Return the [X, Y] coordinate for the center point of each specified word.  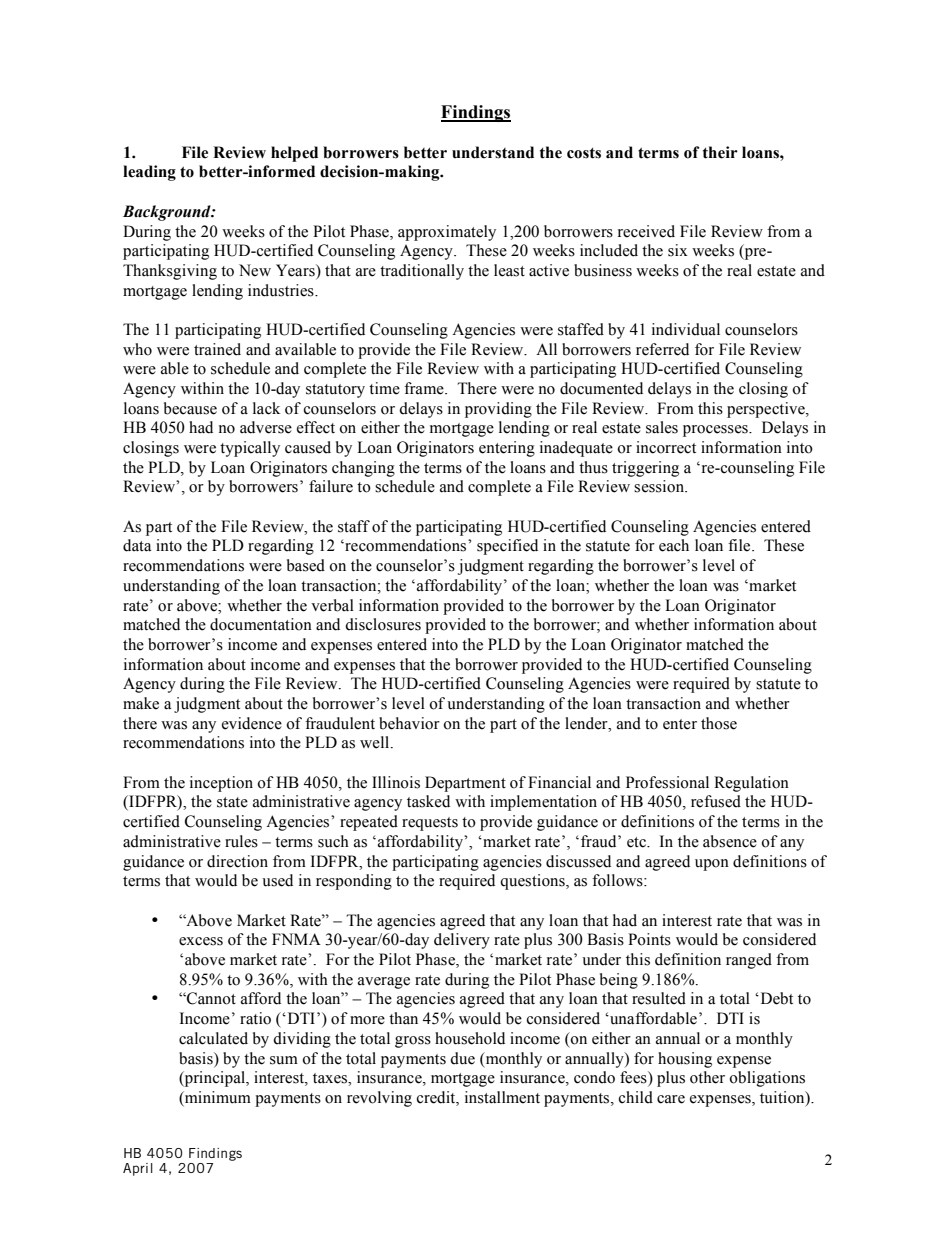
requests [430, 824]
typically [250, 449]
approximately [447, 233]
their [720, 152]
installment [502, 1097]
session [660, 486]
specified [507, 547]
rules [241, 841]
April [138, 1169]
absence [730, 841]
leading [149, 173]
